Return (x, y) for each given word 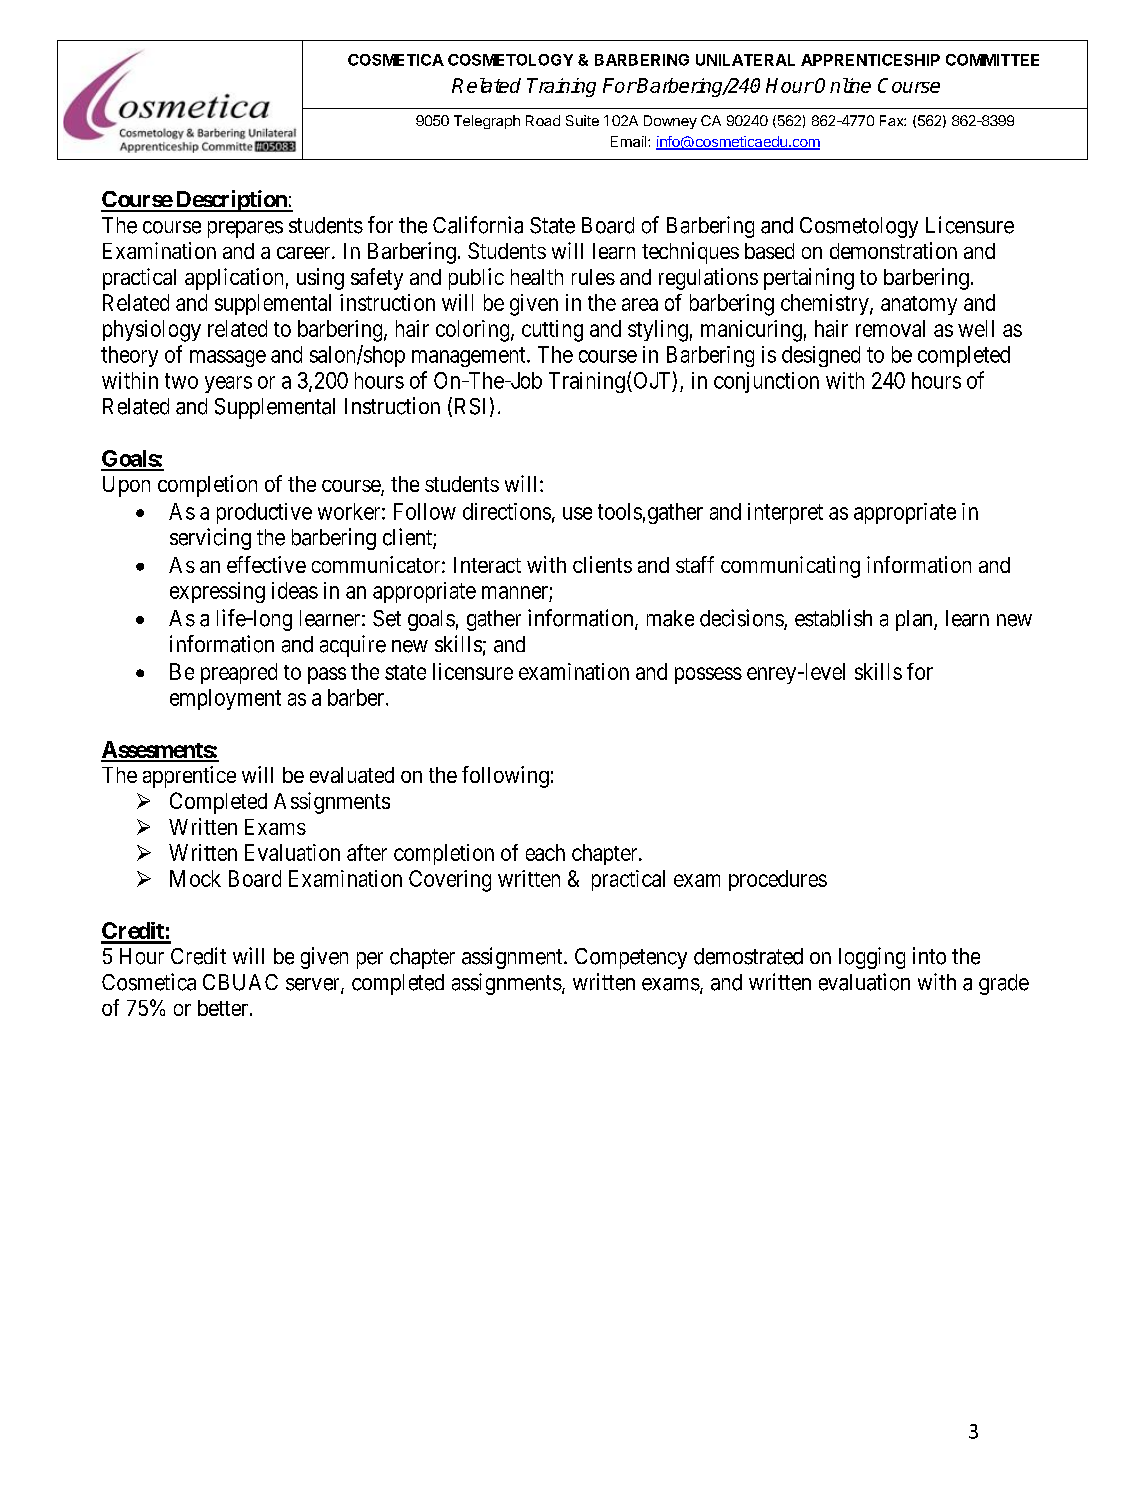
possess (708, 675)
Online (843, 85)
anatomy (919, 305)
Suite (582, 120)
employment (225, 699)
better (224, 1008)
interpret (785, 513)
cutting (552, 331)
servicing (210, 539)
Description (231, 201)
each (545, 852)
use (577, 513)
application (234, 279)
